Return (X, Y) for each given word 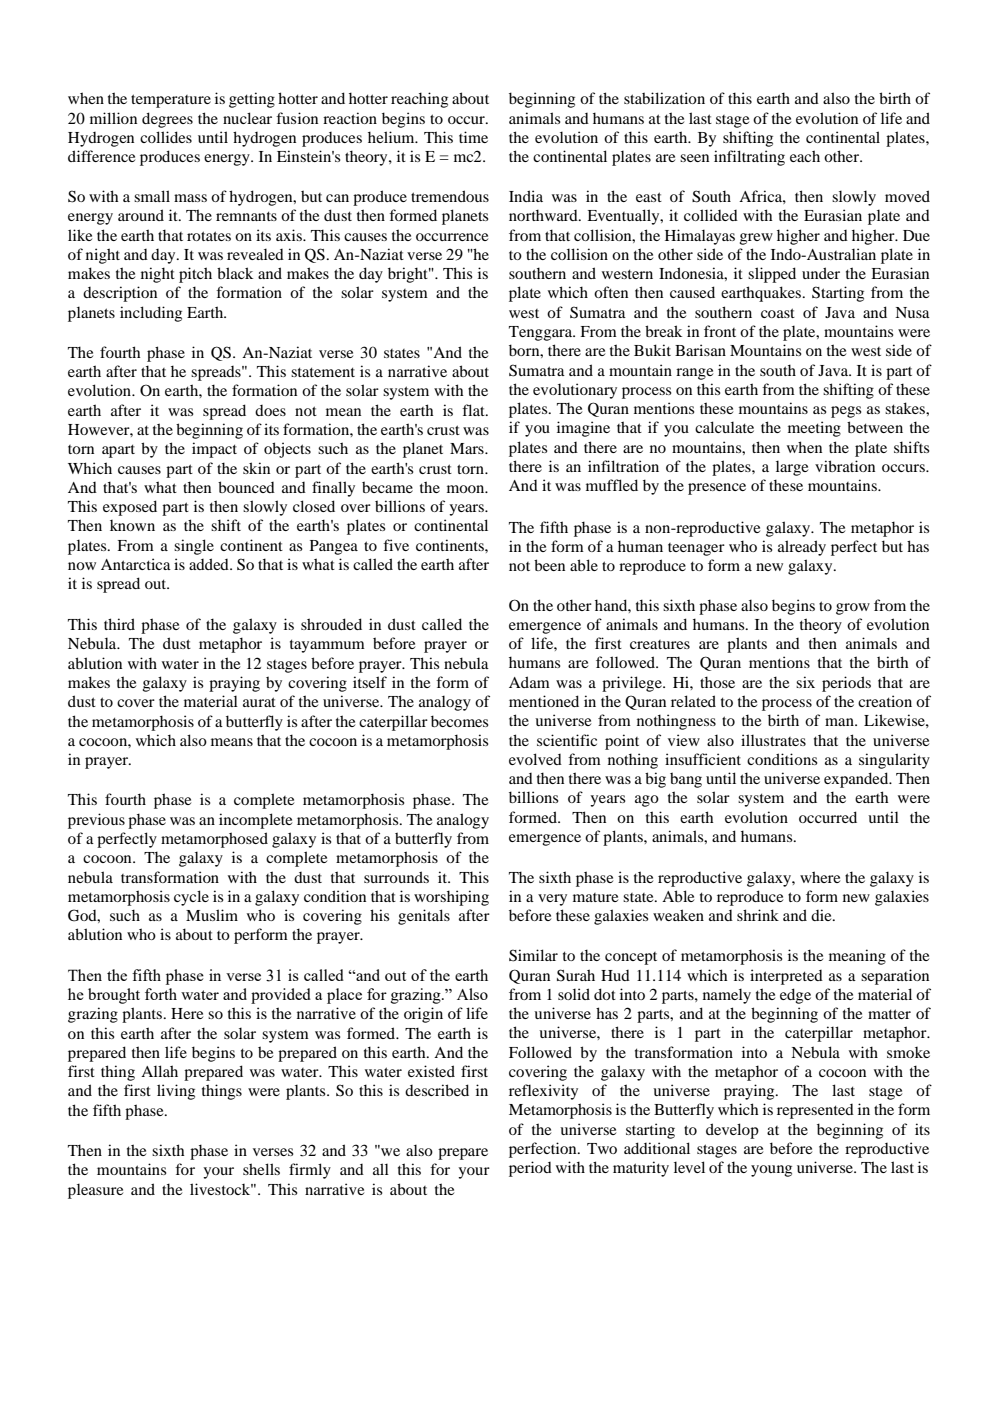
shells (261, 1169)
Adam (529, 682)
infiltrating (749, 158)
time (473, 137)
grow (853, 609)
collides (166, 137)
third (119, 624)
